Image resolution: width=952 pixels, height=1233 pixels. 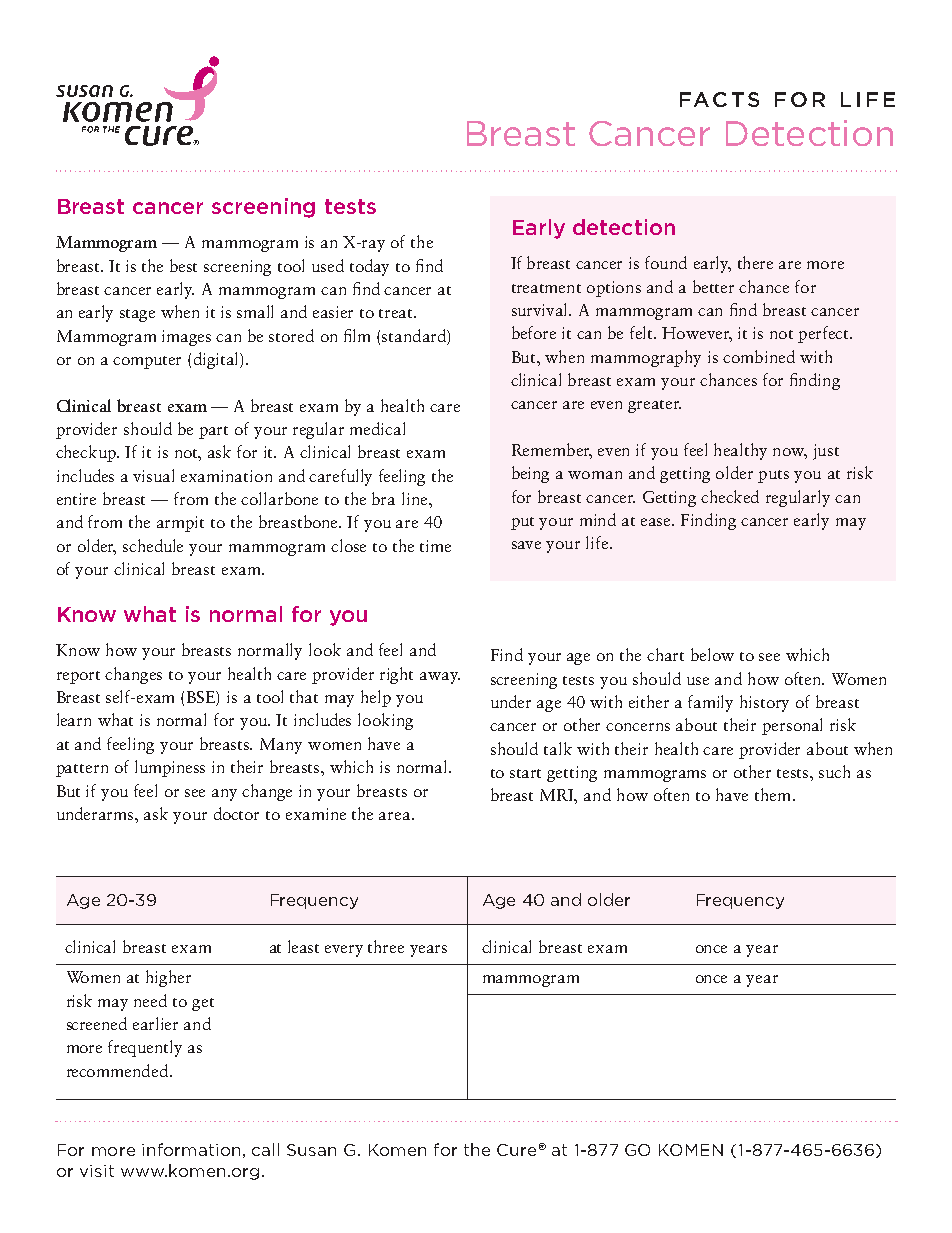 What do you see at coordinates (764, 703) in the screenshot?
I see `history` at bounding box center [764, 703].
